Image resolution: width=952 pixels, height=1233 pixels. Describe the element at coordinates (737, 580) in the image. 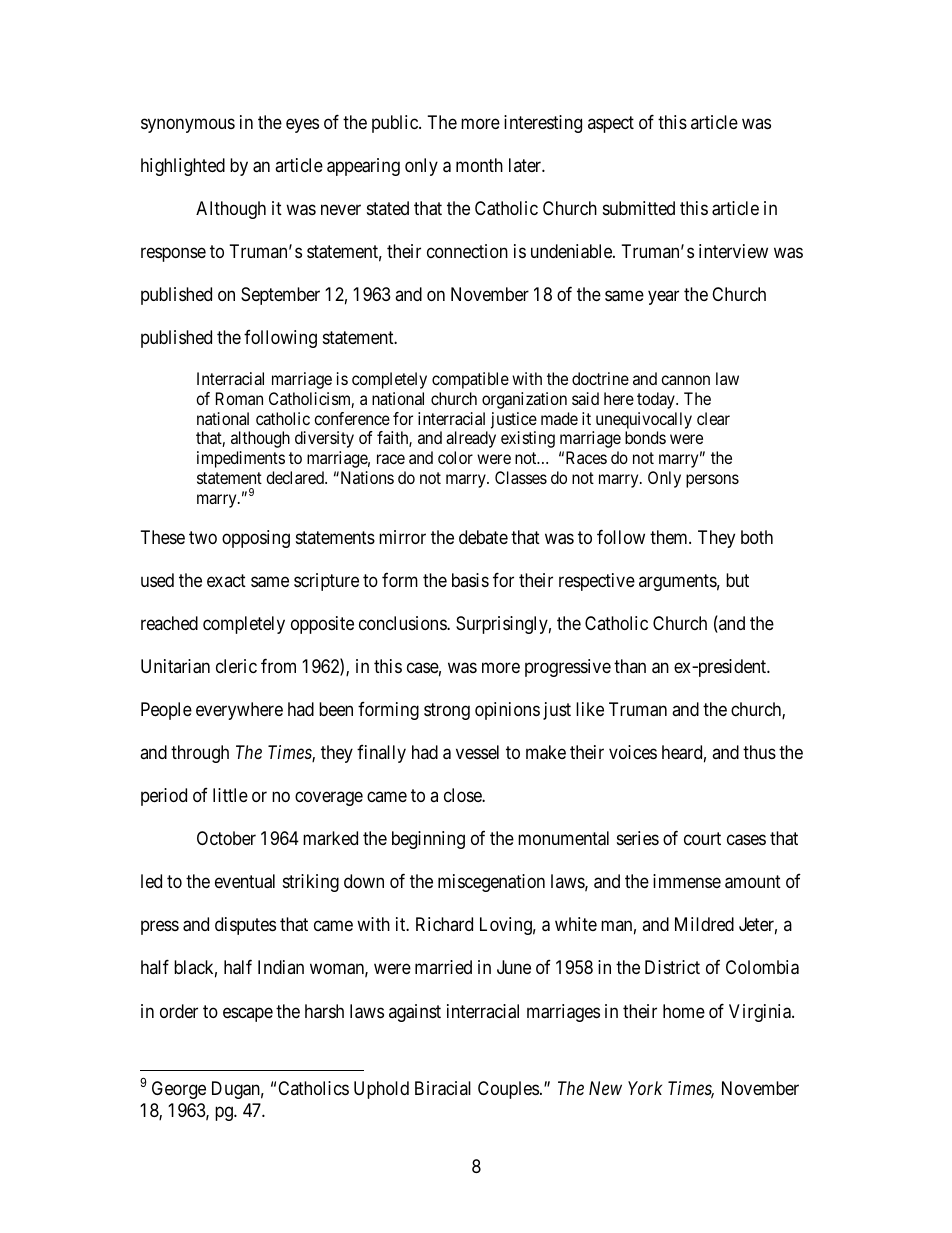

I see `but` at that location.
